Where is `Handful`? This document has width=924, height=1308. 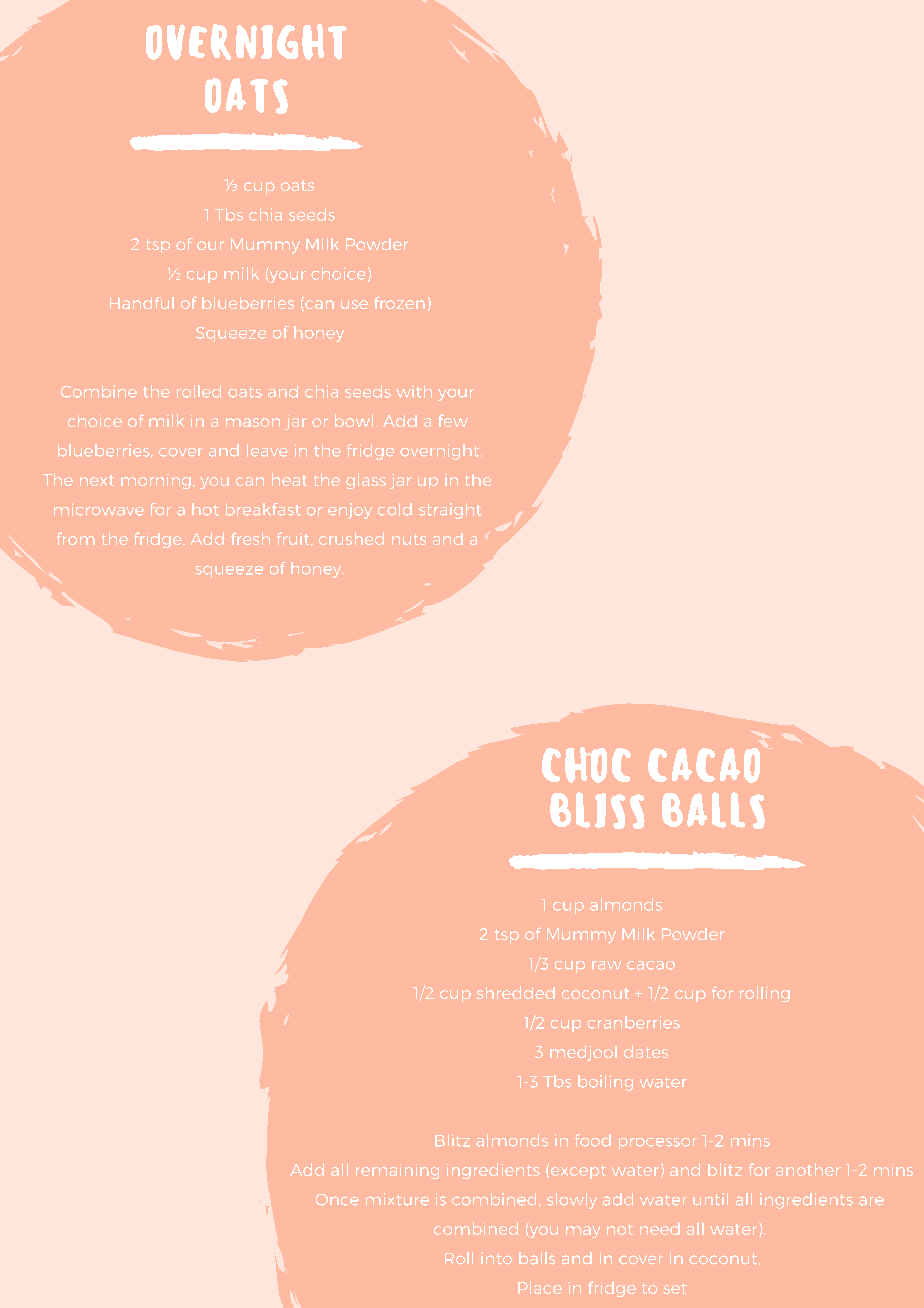
Handful is located at coordinates (142, 303).
